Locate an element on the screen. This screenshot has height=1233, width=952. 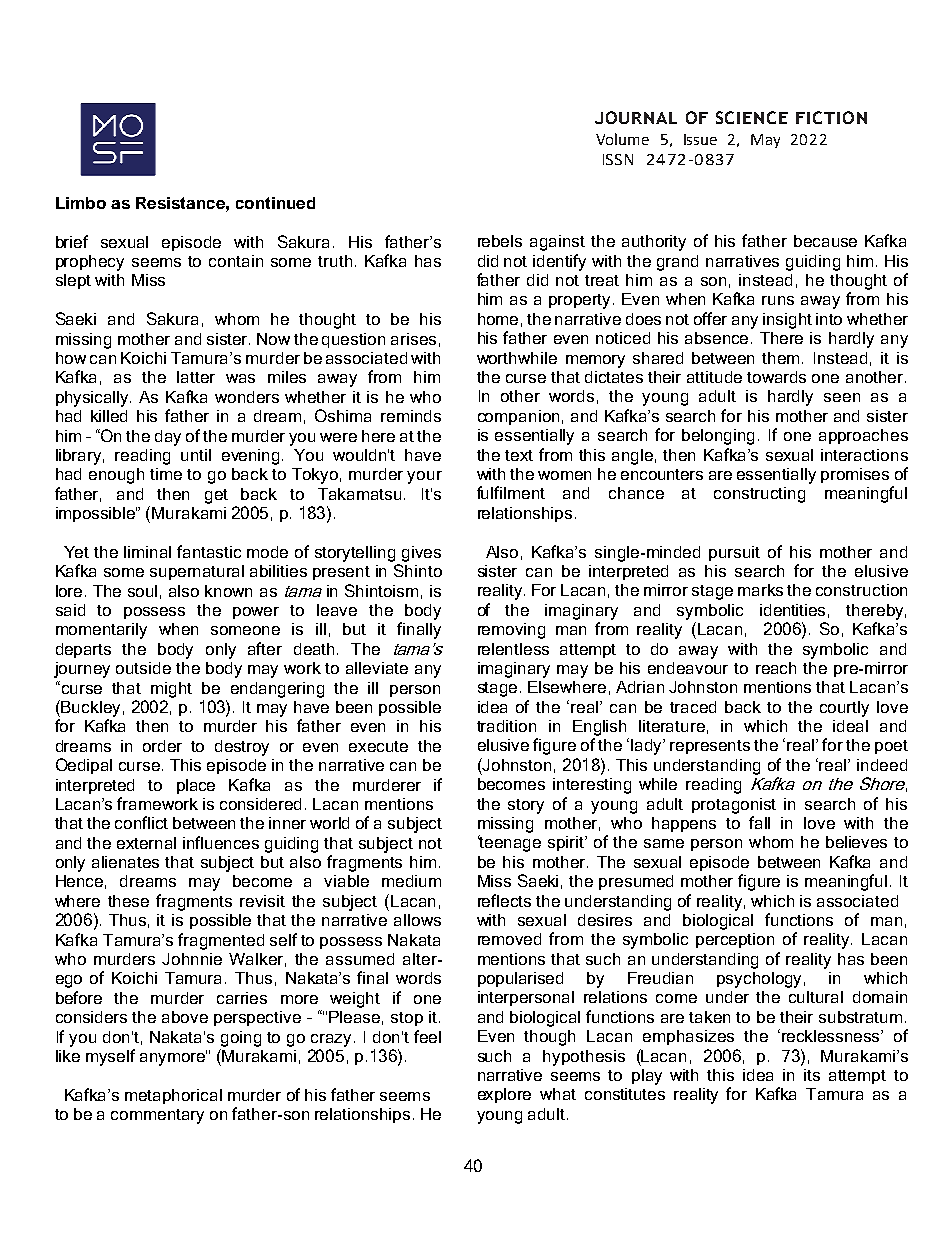
Limbo is located at coordinates (81, 203).
